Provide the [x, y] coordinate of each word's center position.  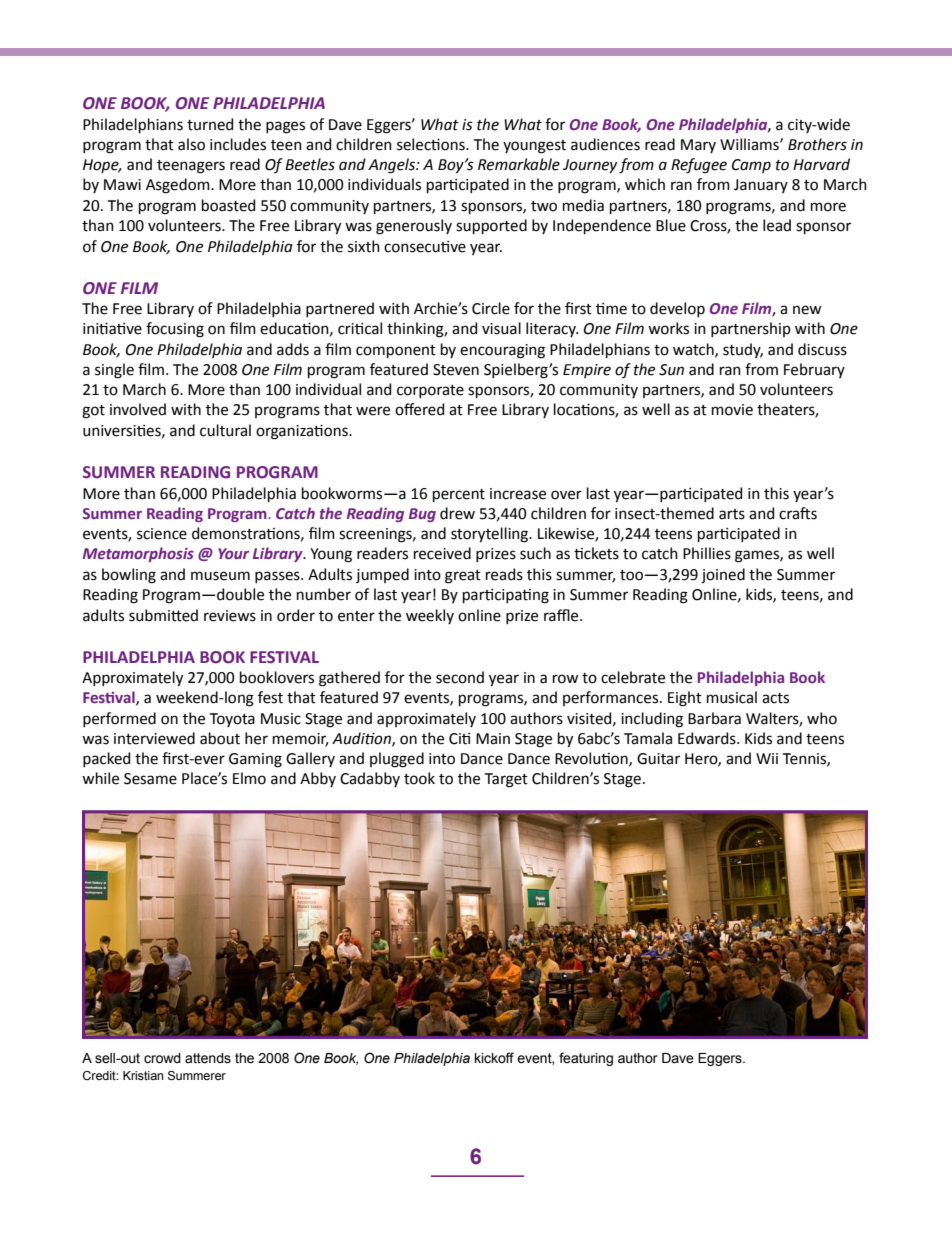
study [743, 350]
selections [432, 144]
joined [723, 576]
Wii [767, 758]
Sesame [150, 779]
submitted [163, 615]
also [191, 144]
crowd [162, 1058]
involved [138, 409]
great [463, 577]
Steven [456, 370]
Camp [751, 166]
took [419, 778]
